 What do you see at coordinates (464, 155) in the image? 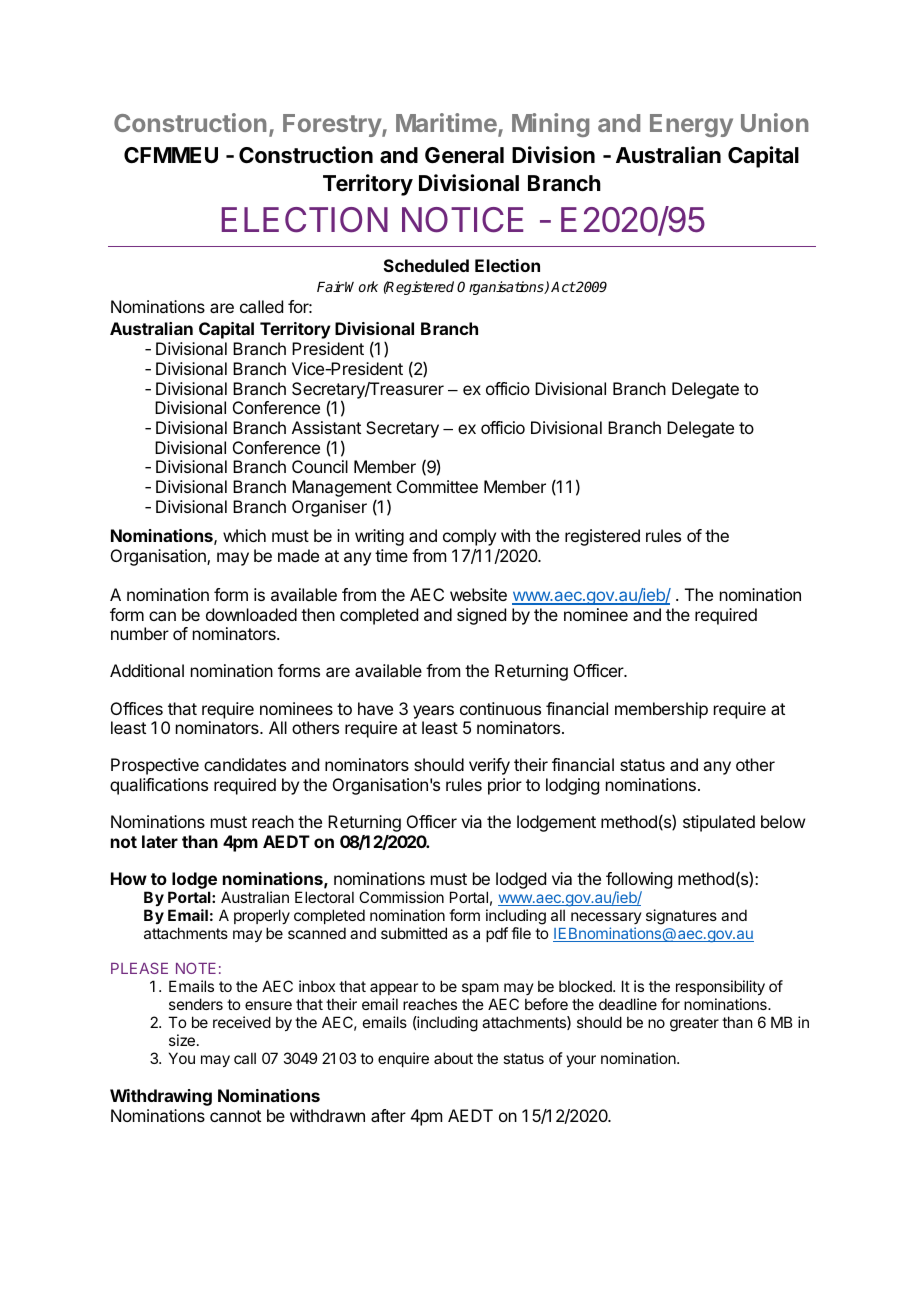
I see `General` at bounding box center [464, 155].
